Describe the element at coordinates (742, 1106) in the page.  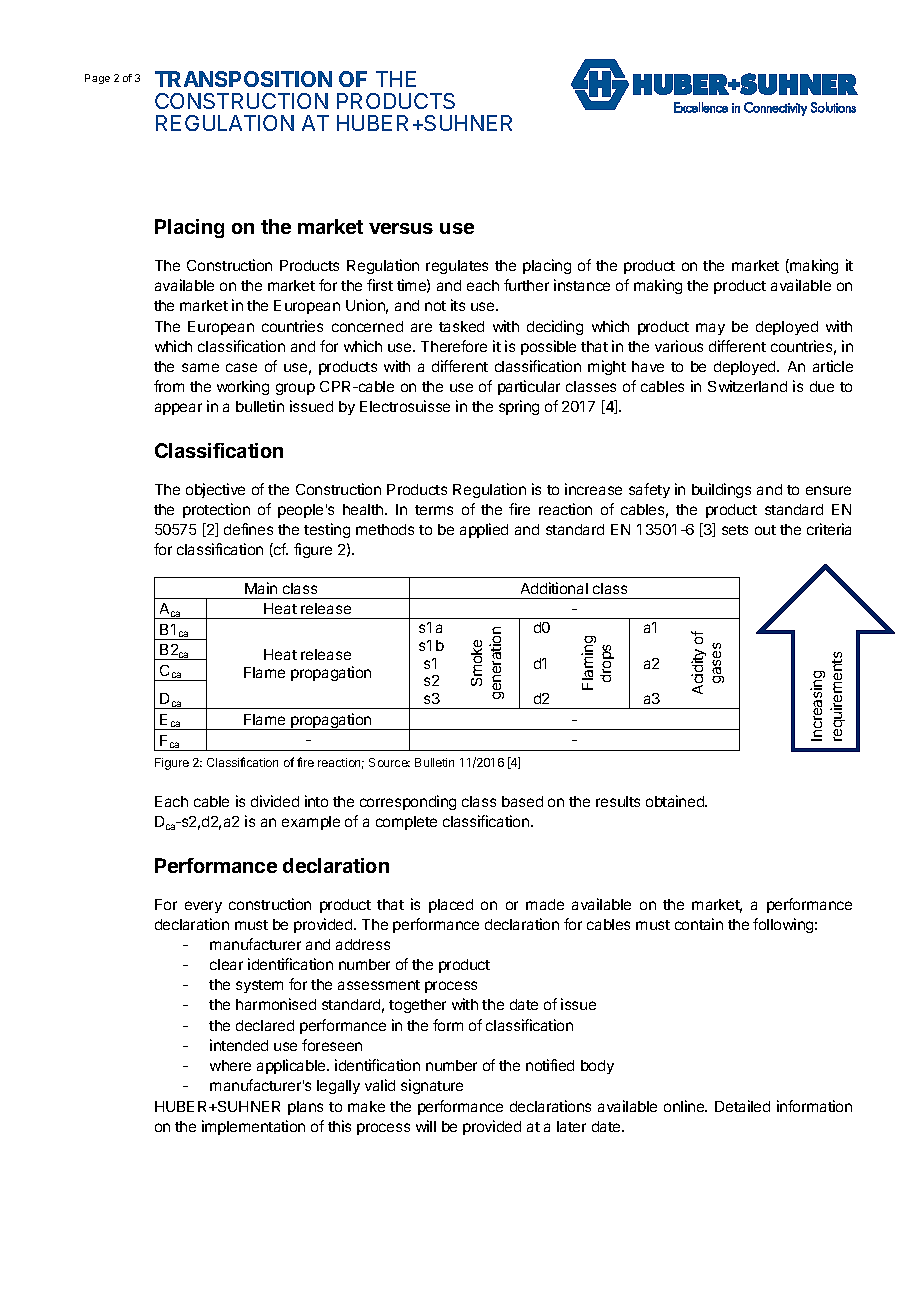
I see `Detailed` at that location.
